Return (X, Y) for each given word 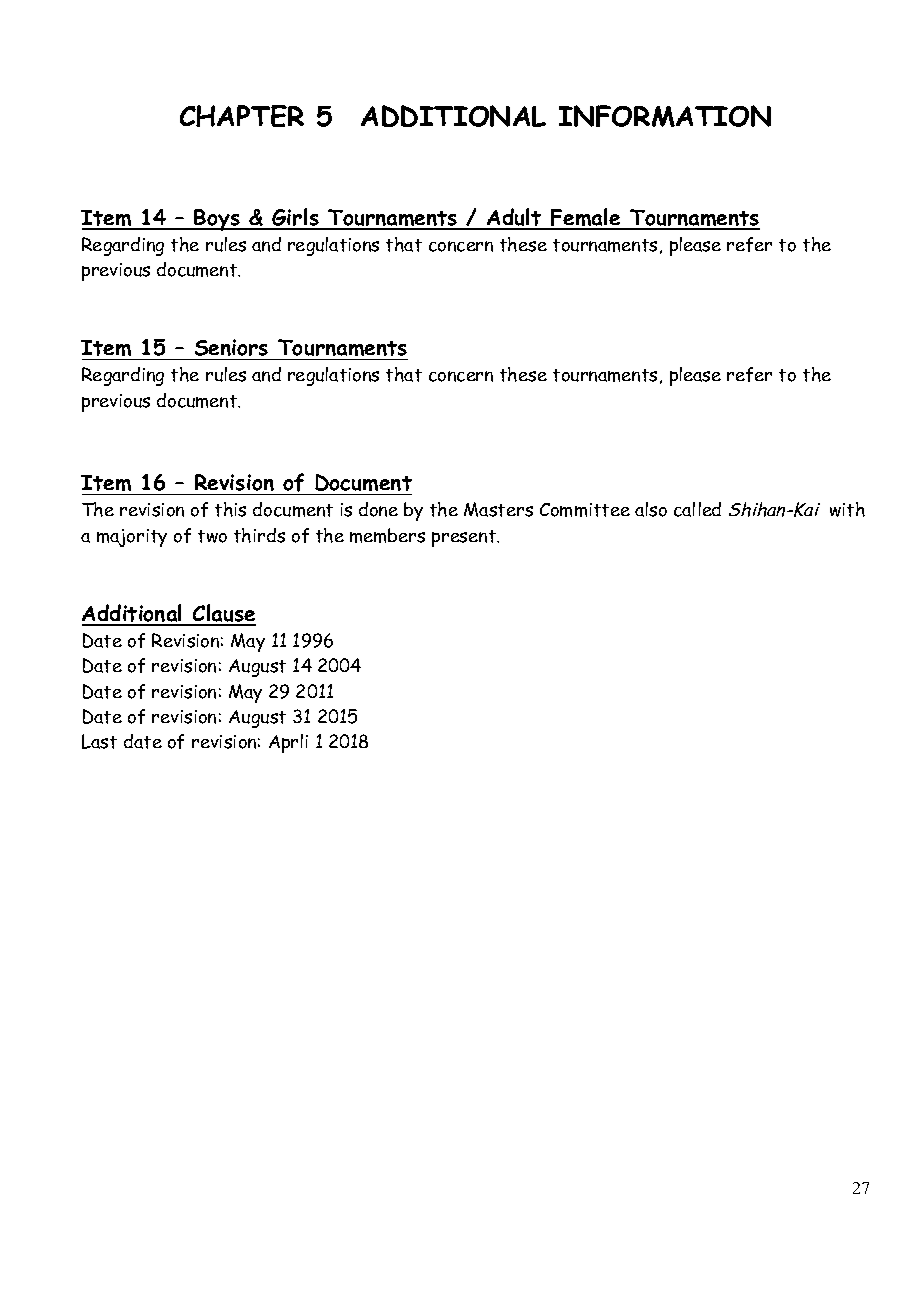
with (847, 509)
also (651, 509)
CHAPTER (242, 116)
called (697, 509)
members (387, 535)
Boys (217, 220)
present (465, 538)
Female (586, 218)
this (230, 509)
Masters (498, 509)
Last (99, 741)
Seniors (231, 347)
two (212, 536)
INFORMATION (665, 116)
